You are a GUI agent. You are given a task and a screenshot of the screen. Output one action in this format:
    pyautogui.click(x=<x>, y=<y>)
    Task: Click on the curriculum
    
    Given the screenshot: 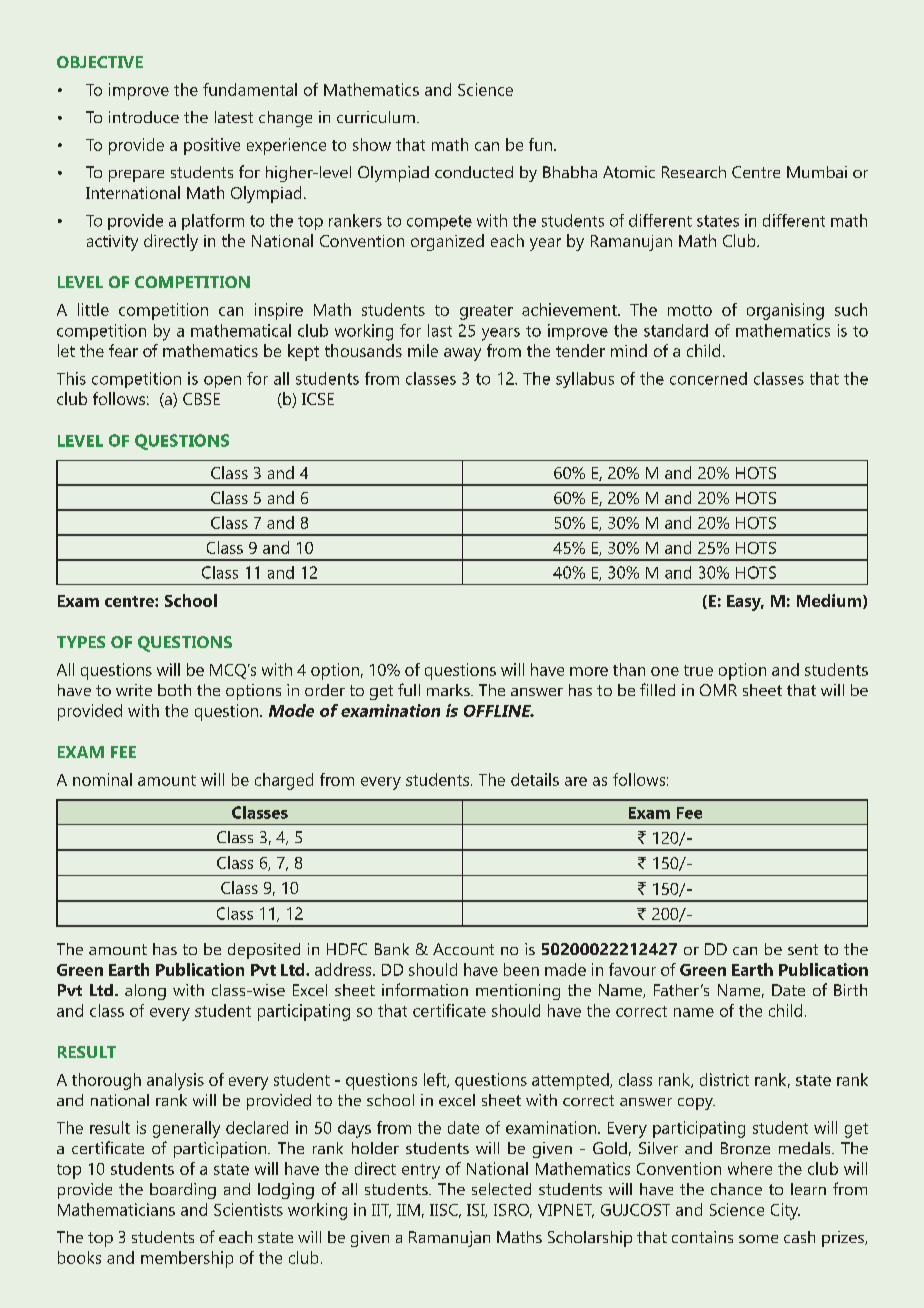 What is the action you would take?
    pyautogui.click(x=376, y=117)
